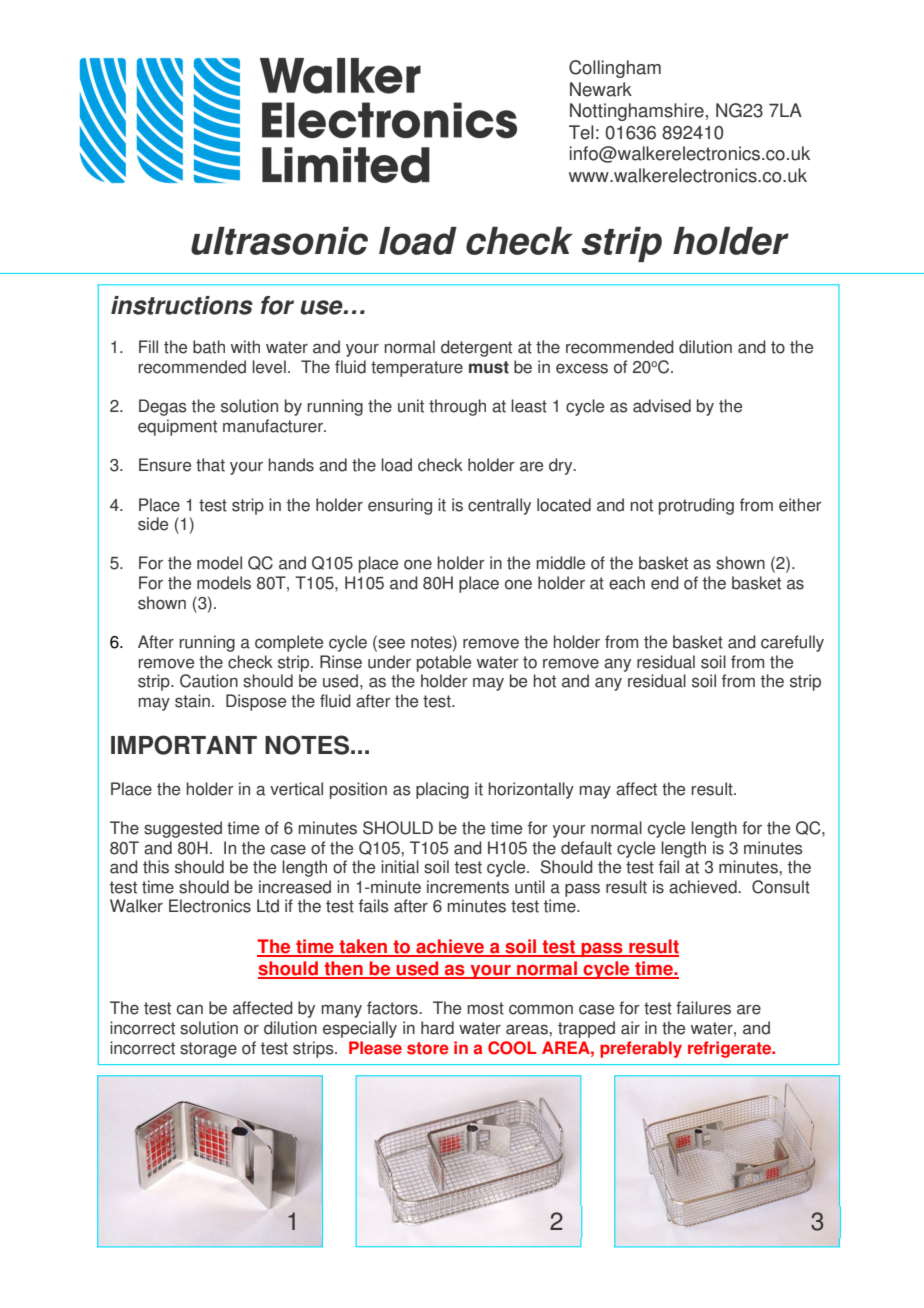 The height and width of the screenshot is (1308, 924). Describe the element at coordinates (279, 241) in the screenshot. I see `ultrasonic` at that location.
